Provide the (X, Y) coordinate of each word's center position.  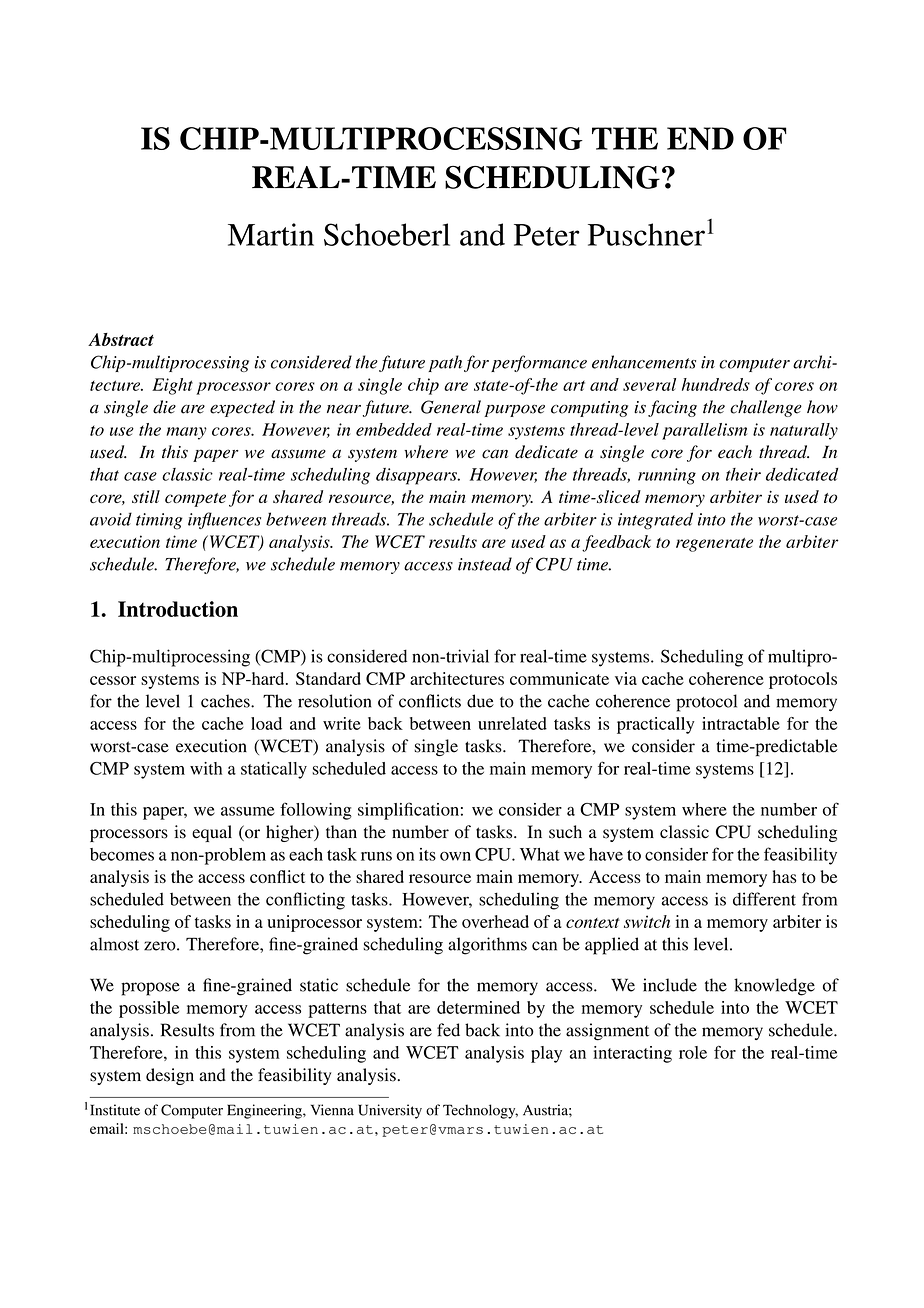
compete (195, 500)
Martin (271, 234)
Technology (480, 1111)
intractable (741, 723)
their (743, 474)
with (206, 768)
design (170, 1076)
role (693, 1052)
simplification (408, 811)
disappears (417, 476)
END (700, 138)
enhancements (644, 362)
